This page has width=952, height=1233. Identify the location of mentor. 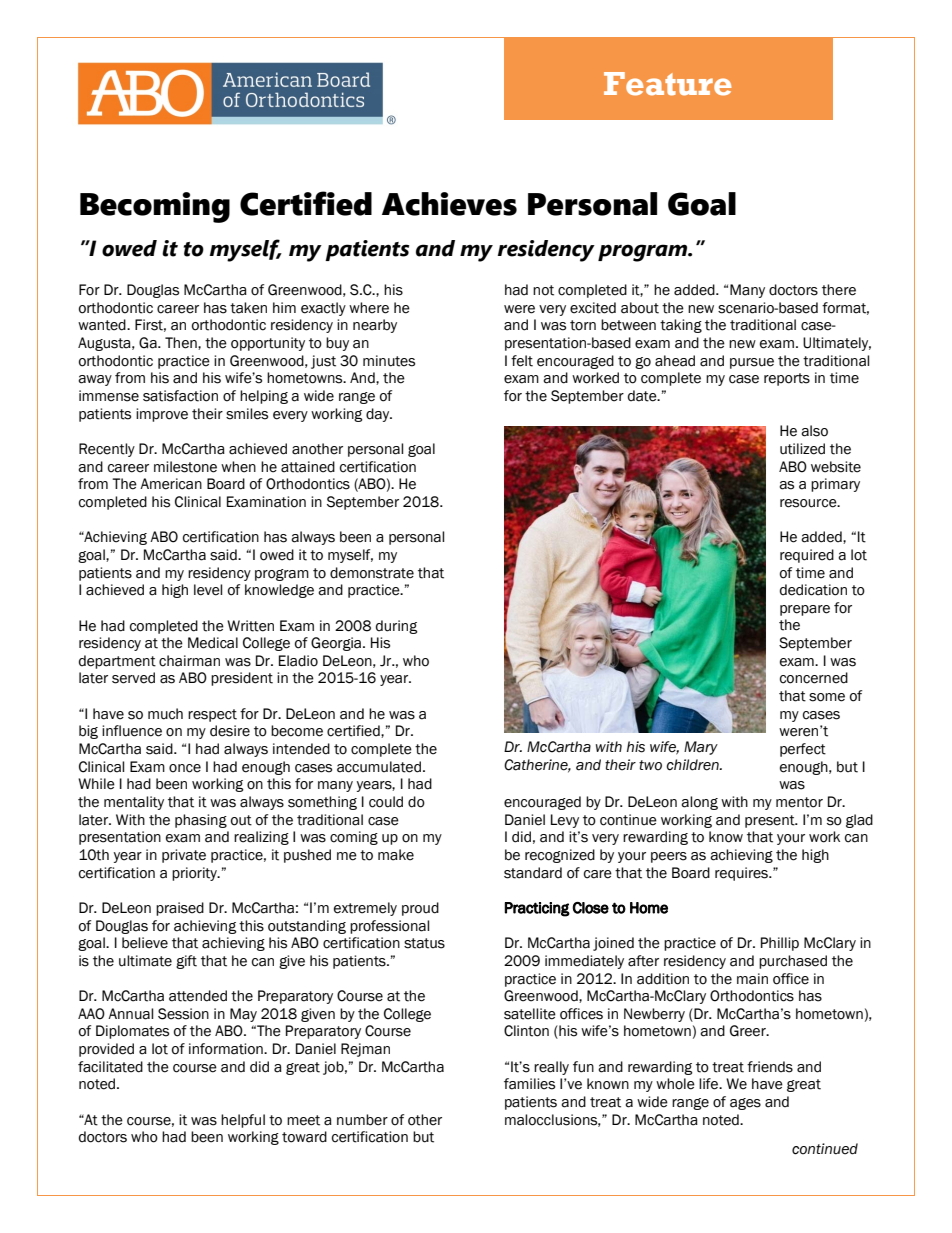
(799, 802).
